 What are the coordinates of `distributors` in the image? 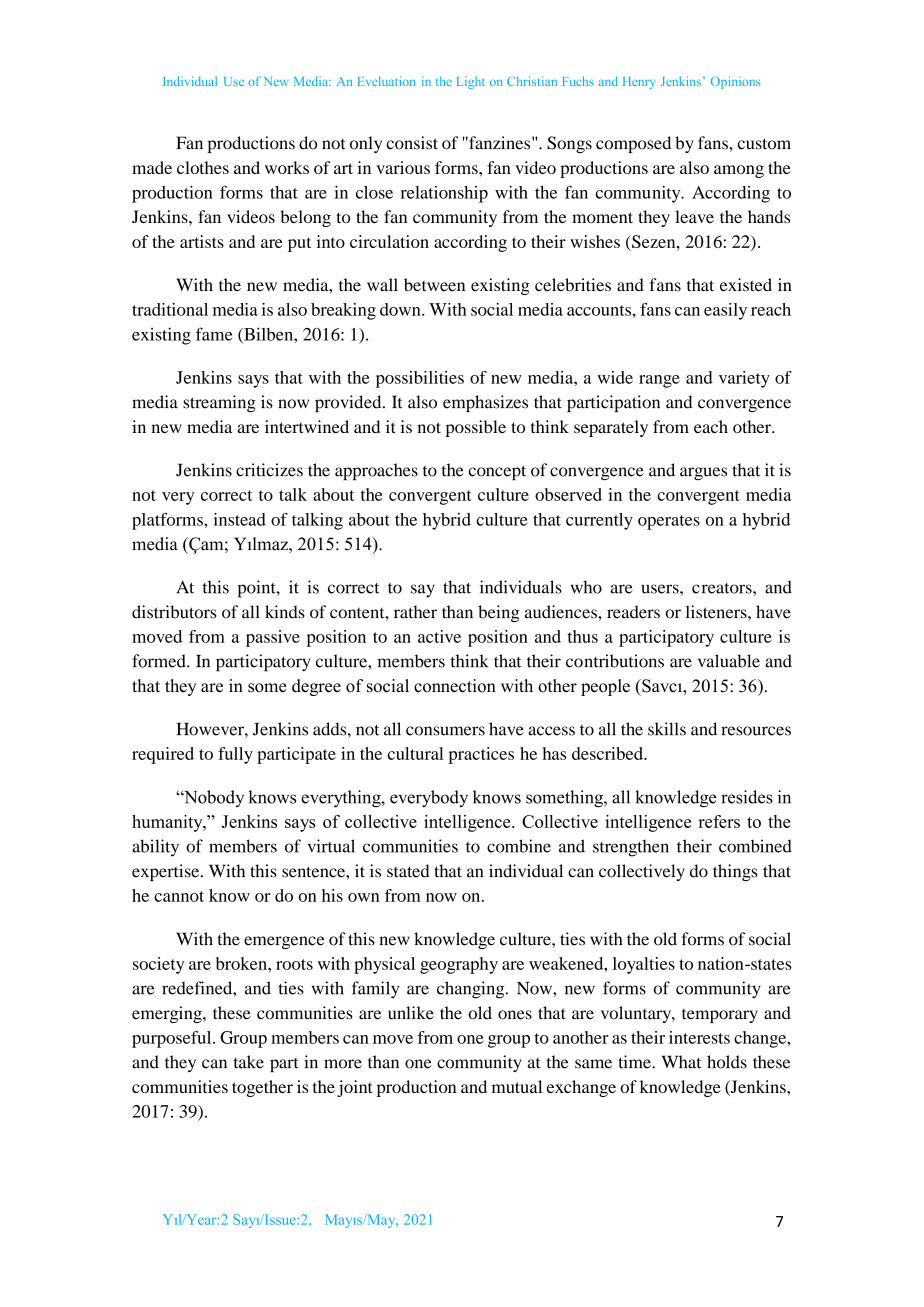 It's located at (174, 612).
